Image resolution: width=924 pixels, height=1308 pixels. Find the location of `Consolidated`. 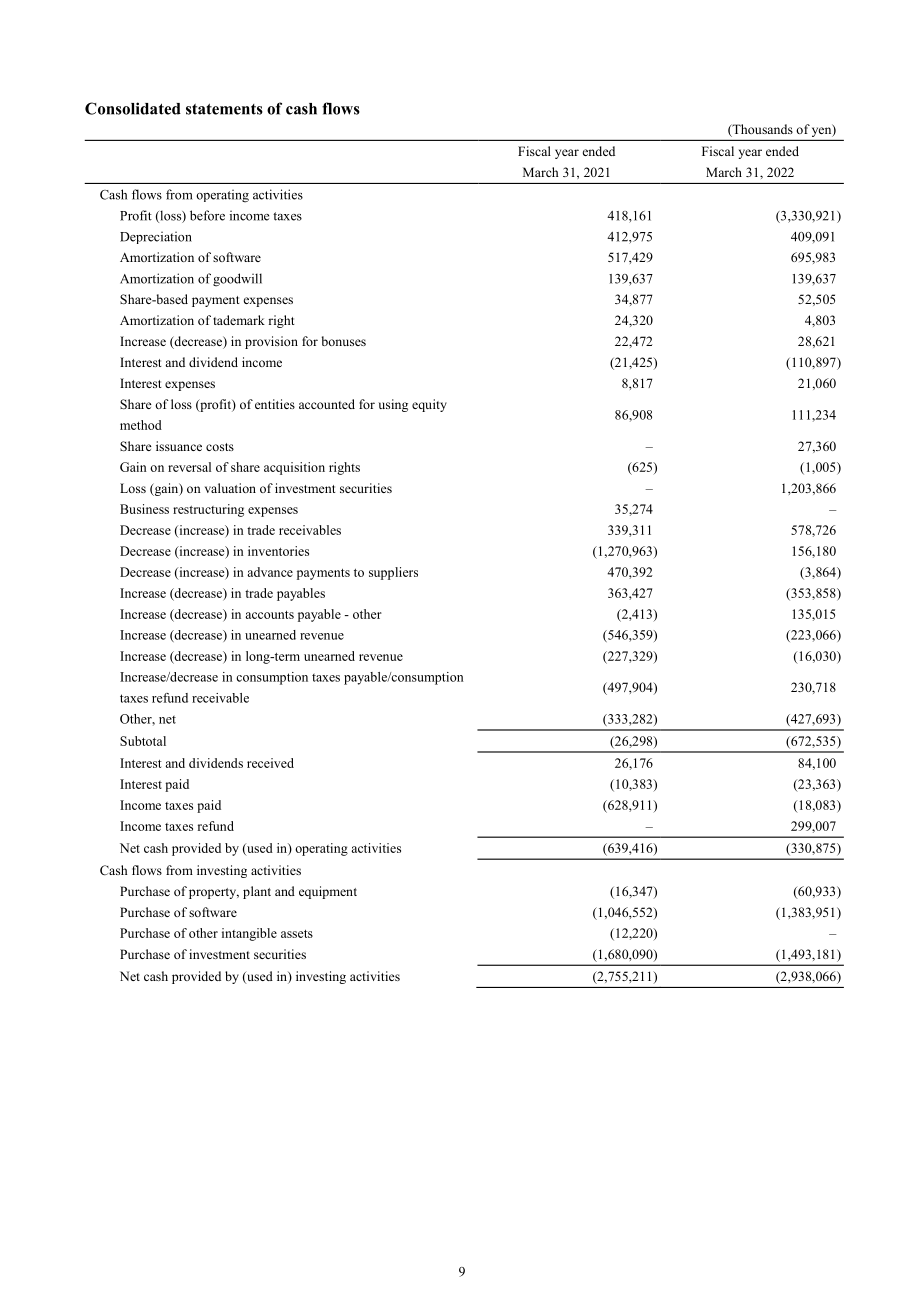

Consolidated is located at coordinates (133, 108).
